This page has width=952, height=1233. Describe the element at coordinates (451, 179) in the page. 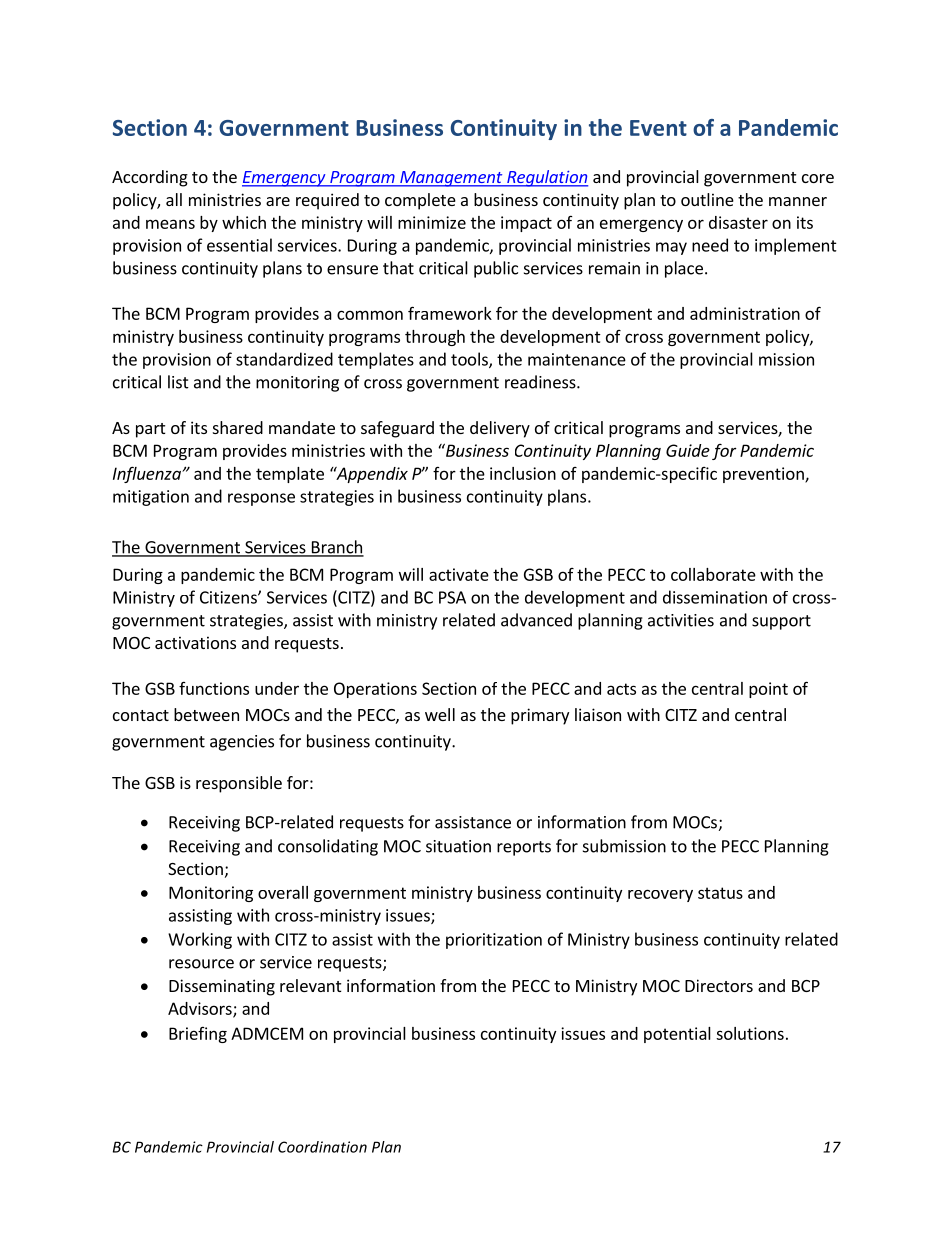

I see `Management` at that location.
